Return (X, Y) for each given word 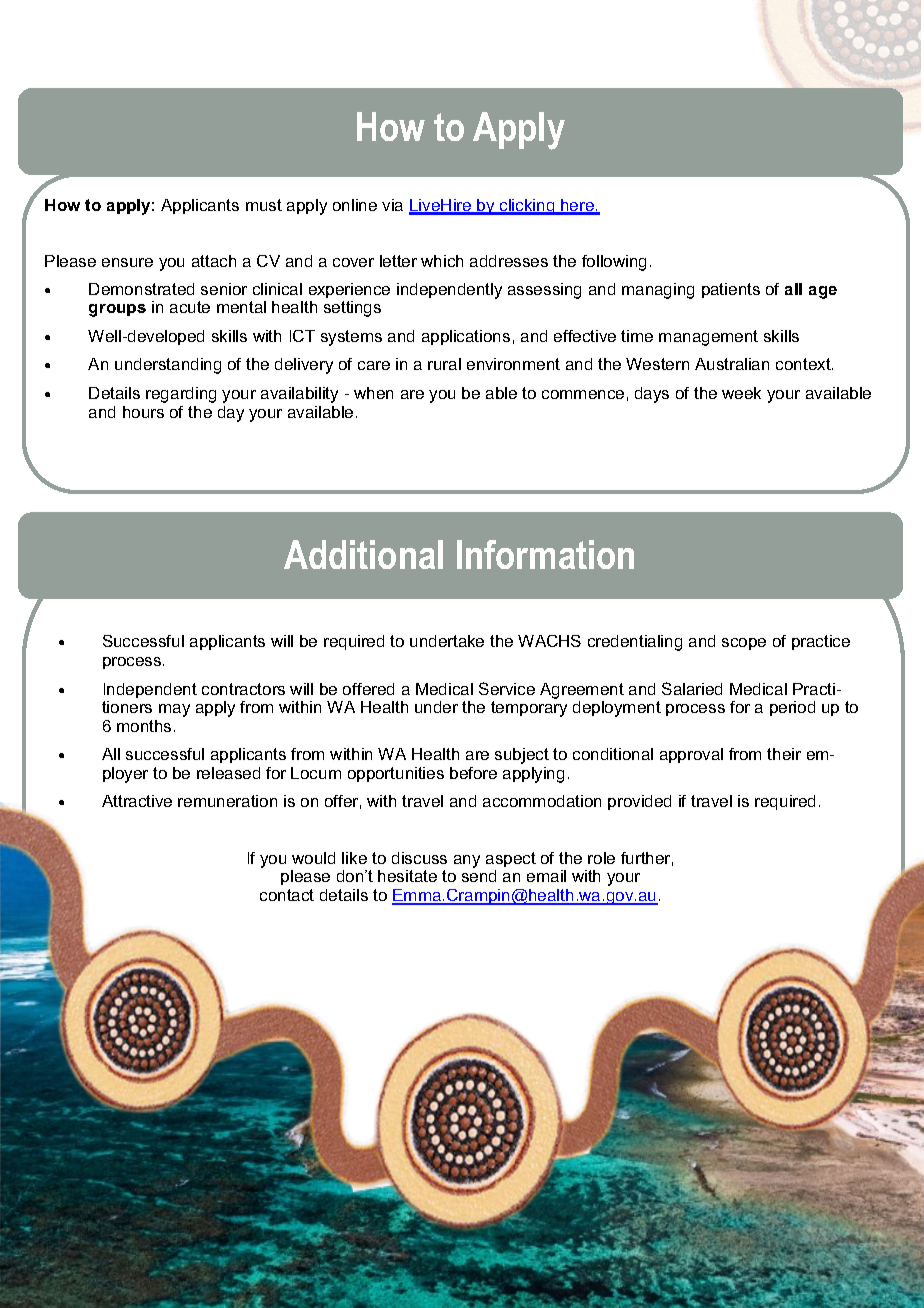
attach (214, 261)
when (373, 393)
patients (731, 290)
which (442, 261)
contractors (243, 689)
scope (744, 644)
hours (143, 412)
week (741, 393)
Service (507, 688)
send (479, 876)
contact (287, 895)
